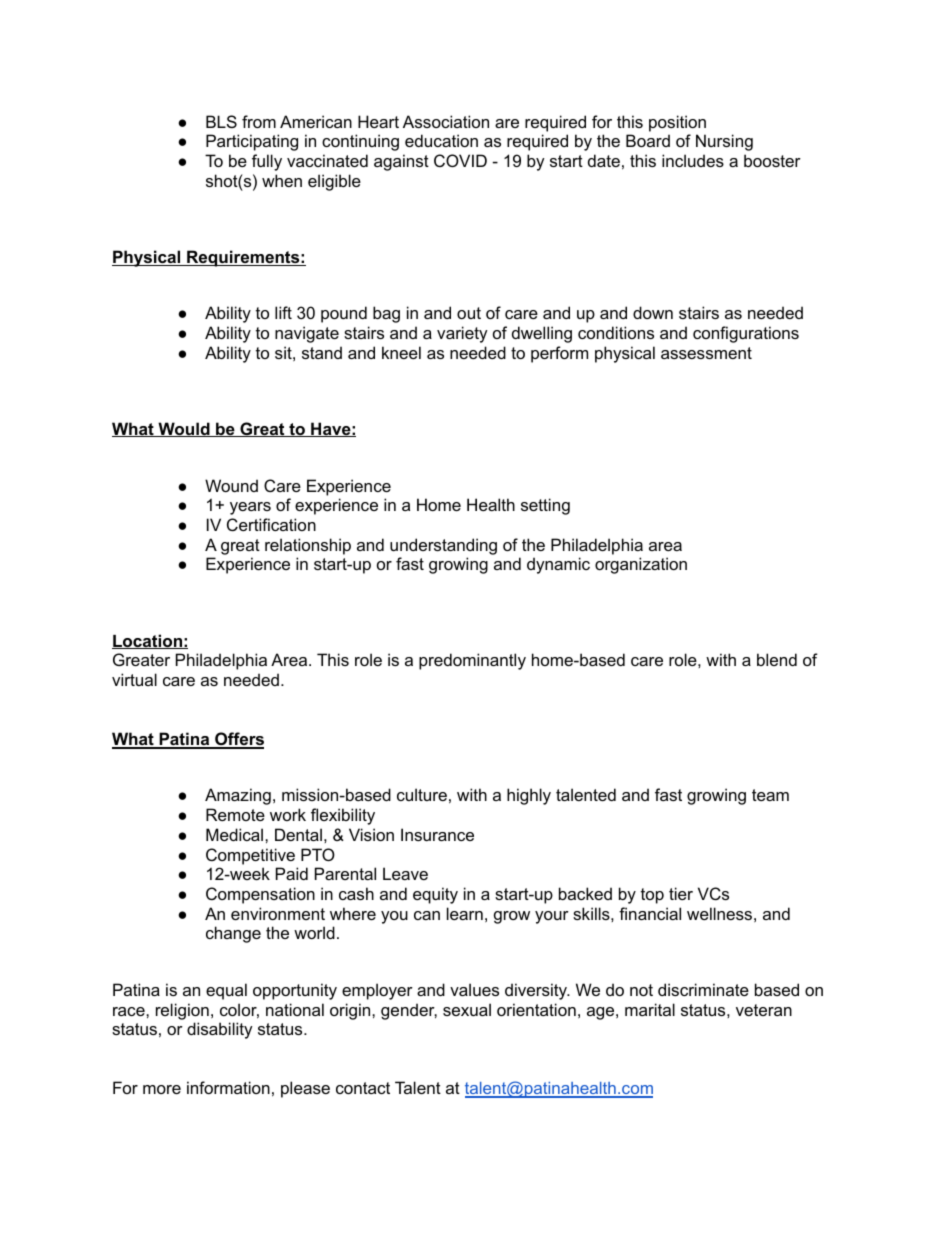 This screenshot has height=1233, width=952. I want to click on sexual, so click(467, 1009).
